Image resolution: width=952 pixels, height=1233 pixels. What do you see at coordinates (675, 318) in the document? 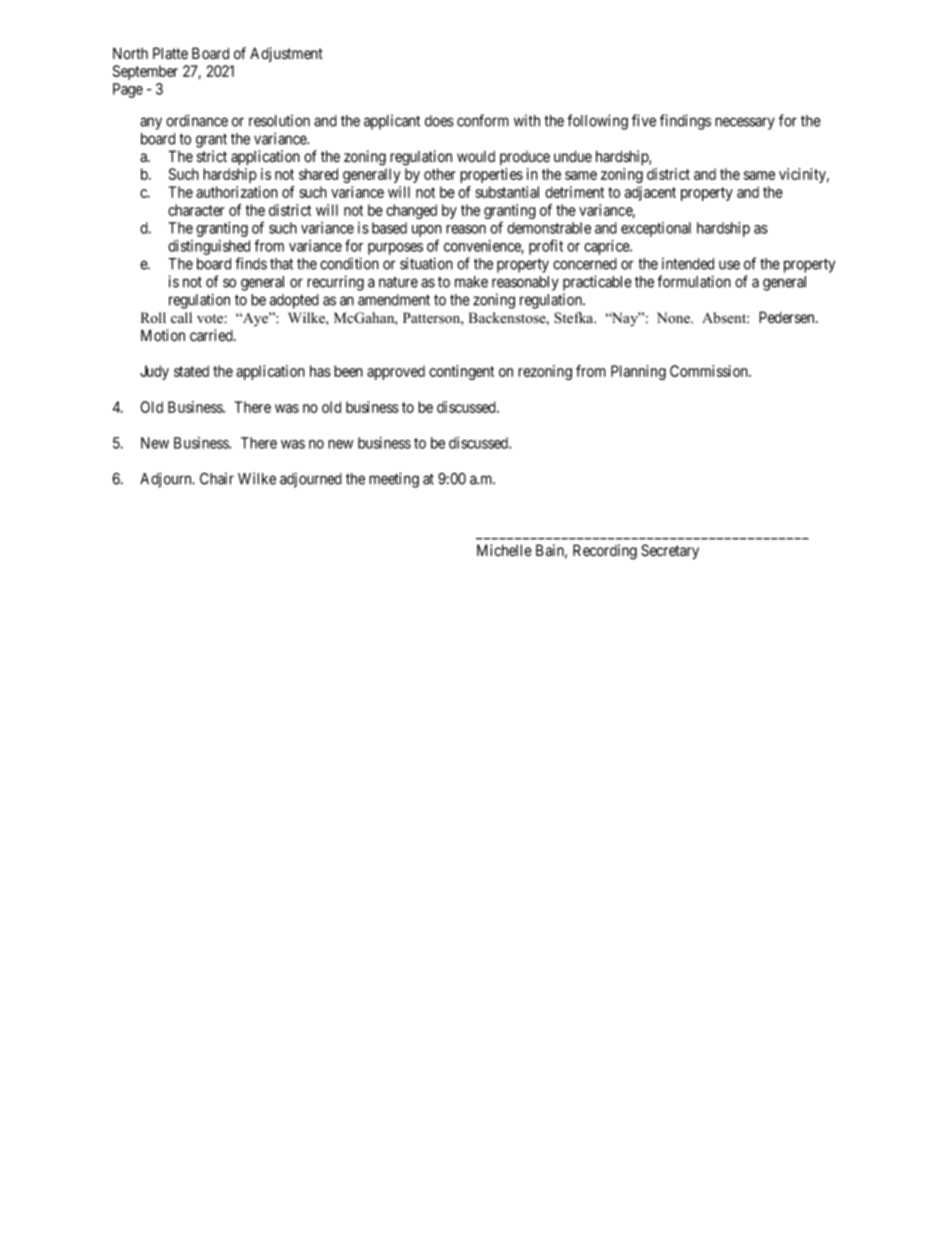
I see `None` at bounding box center [675, 318].
